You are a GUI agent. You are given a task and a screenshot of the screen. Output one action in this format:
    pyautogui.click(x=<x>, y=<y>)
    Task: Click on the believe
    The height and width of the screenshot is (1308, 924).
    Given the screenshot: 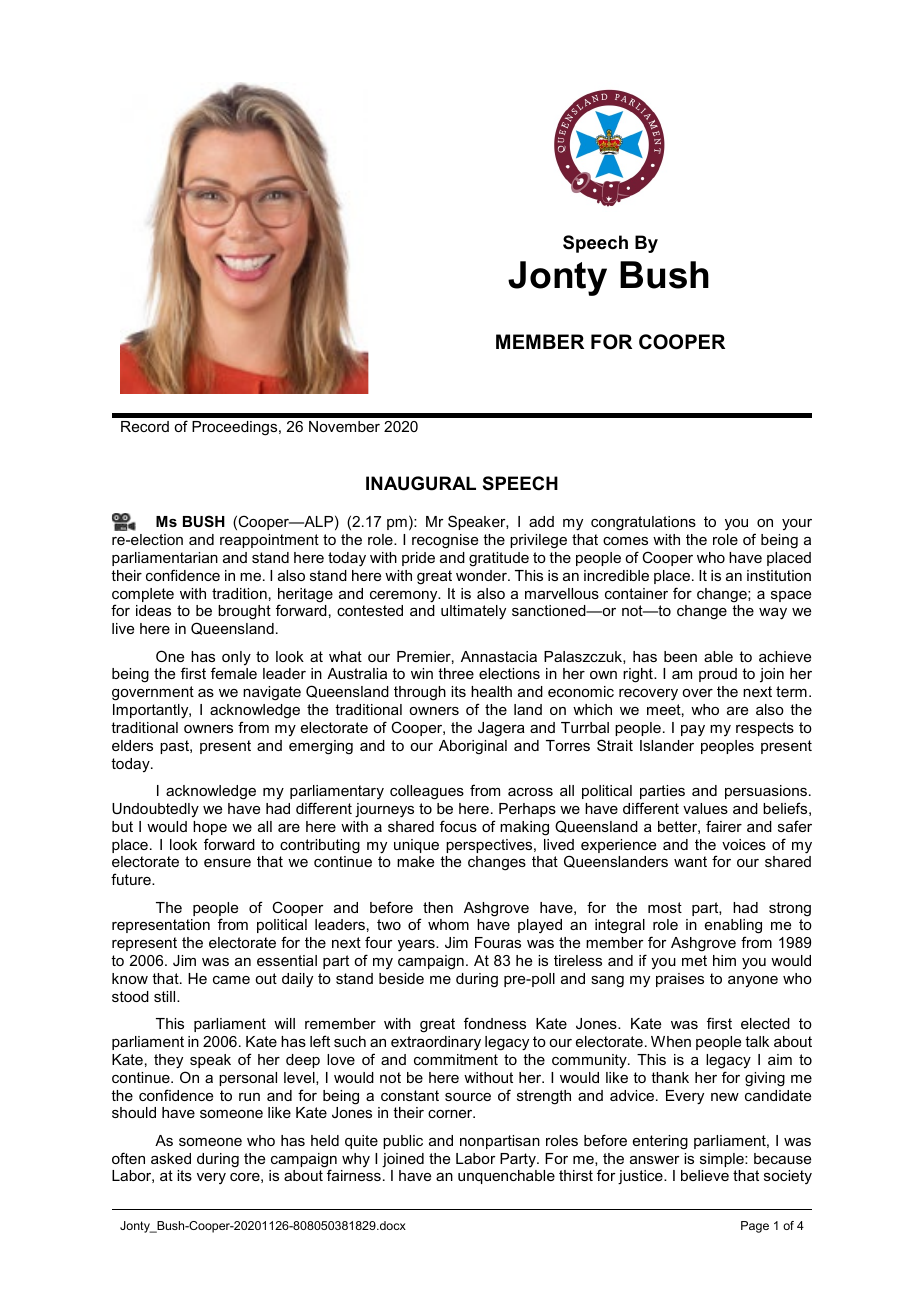 What is the action you would take?
    pyautogui.click(x=705, y=1175)
